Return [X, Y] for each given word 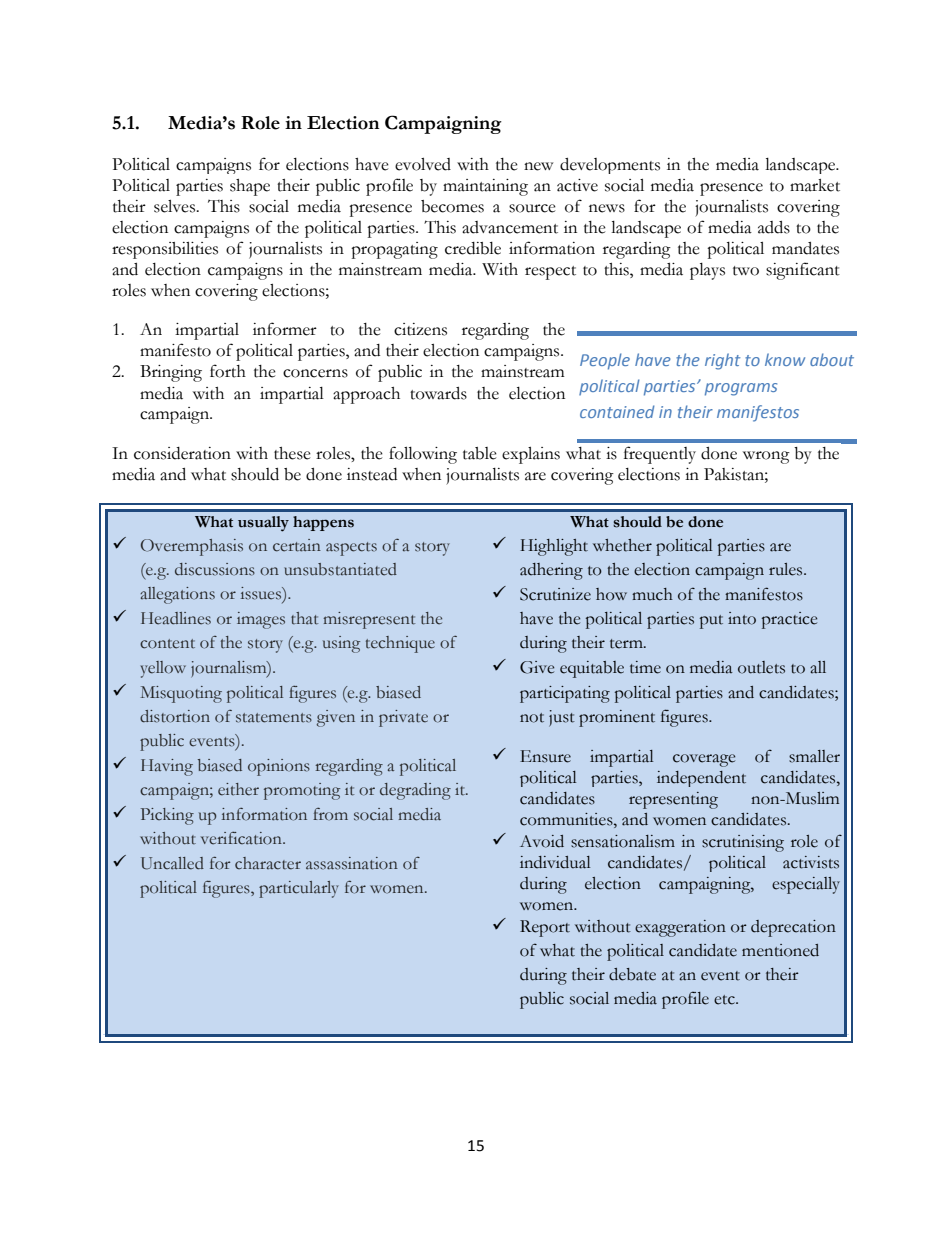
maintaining [485, 187]
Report [545, 928]
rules [787, 569]
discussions [215, 569]
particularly [299, 889]
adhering [551, 571]
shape [250, 187]
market [815, 185]
